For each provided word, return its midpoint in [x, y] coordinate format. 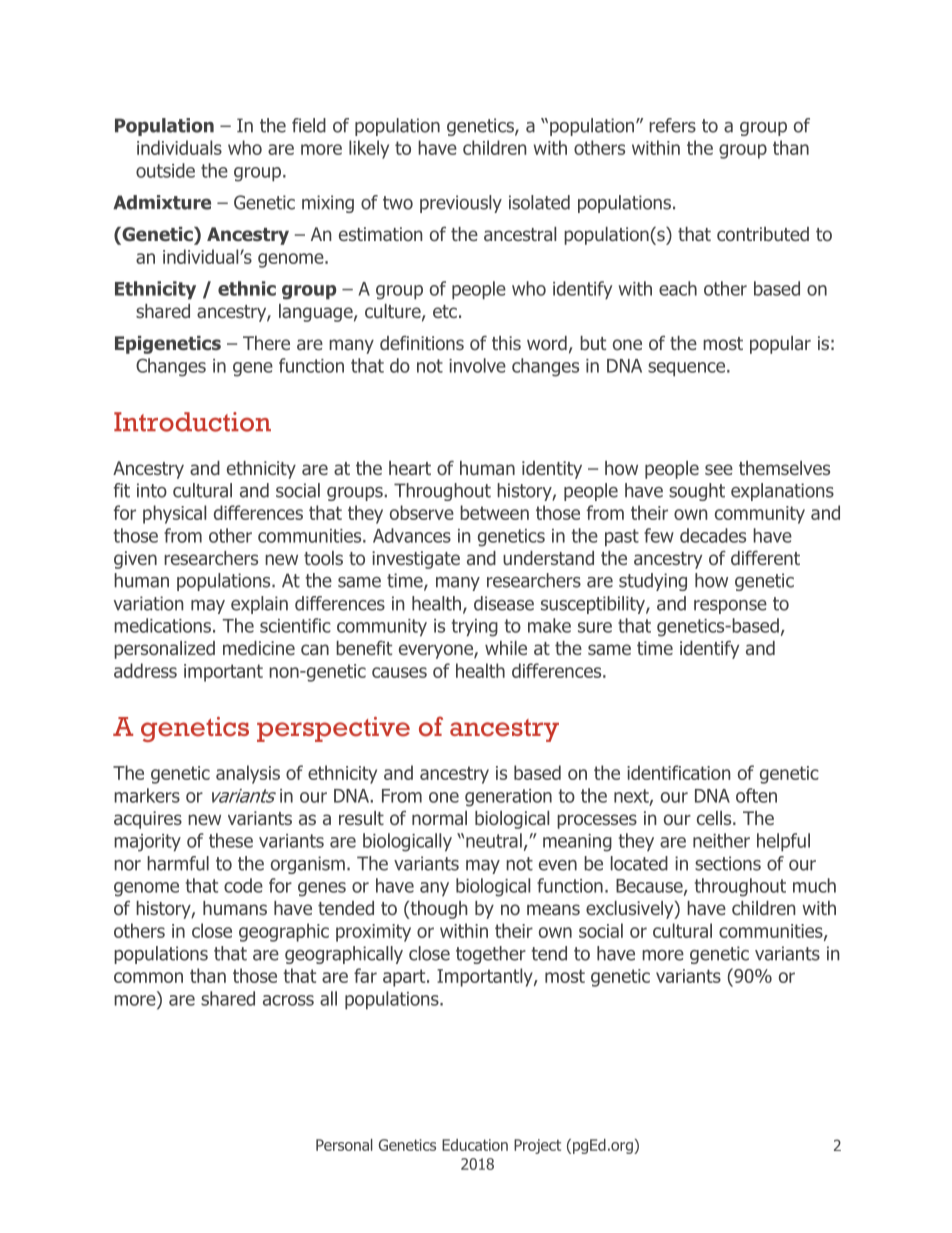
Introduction [192, 422]
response [730, 607]
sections [728, 863]
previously [461, 204]
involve [477, 365]
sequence [686, 369]
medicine [259, 648]
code [243, 885]
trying [475, 628]
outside [165, 170]
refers [672, 125]
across [288, 1000]
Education [475, 1145]
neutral [494, 840]
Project [537, 1146]
